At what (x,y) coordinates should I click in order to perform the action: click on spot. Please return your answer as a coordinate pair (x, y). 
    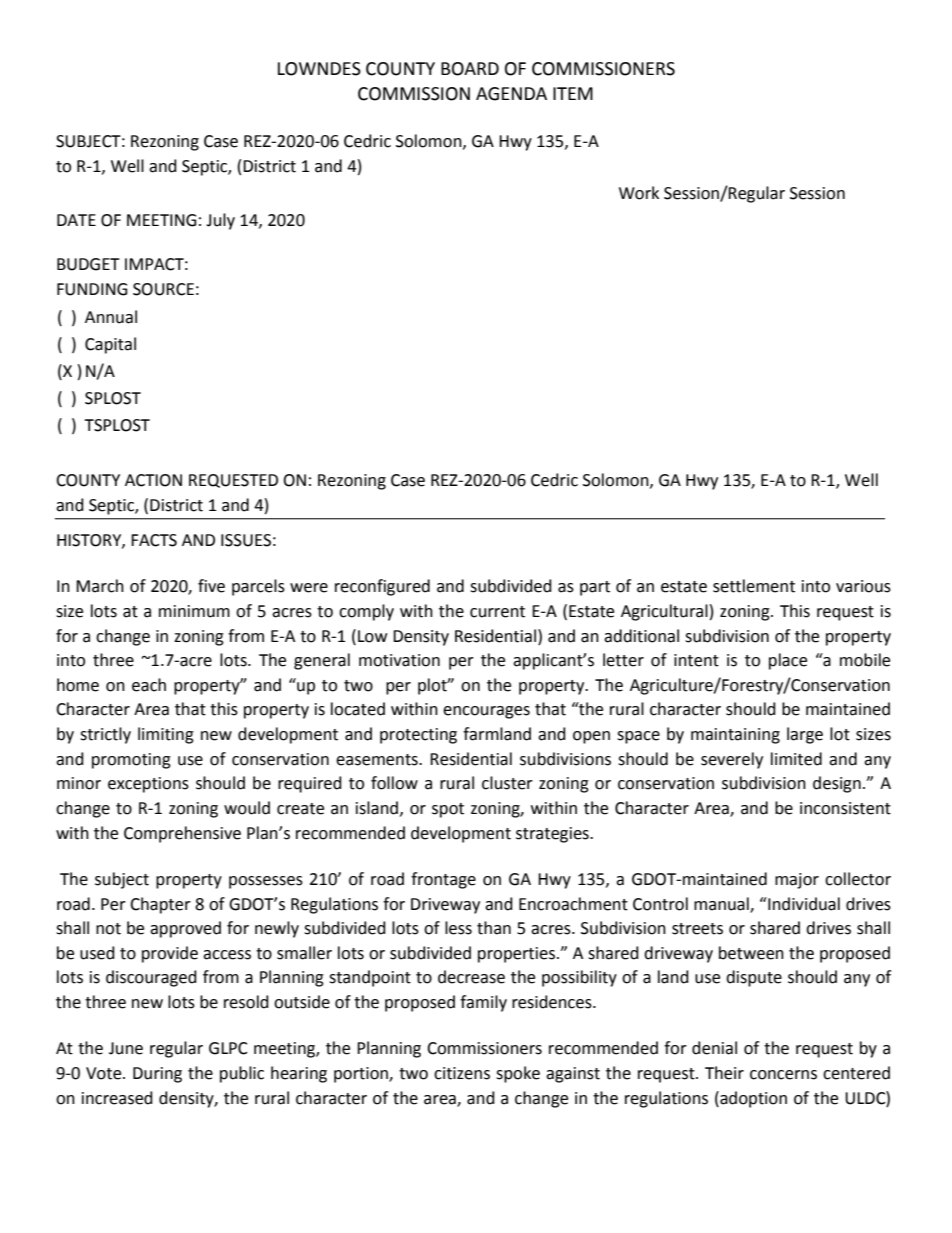
    Looking at the image, I should click on (448, 810).
